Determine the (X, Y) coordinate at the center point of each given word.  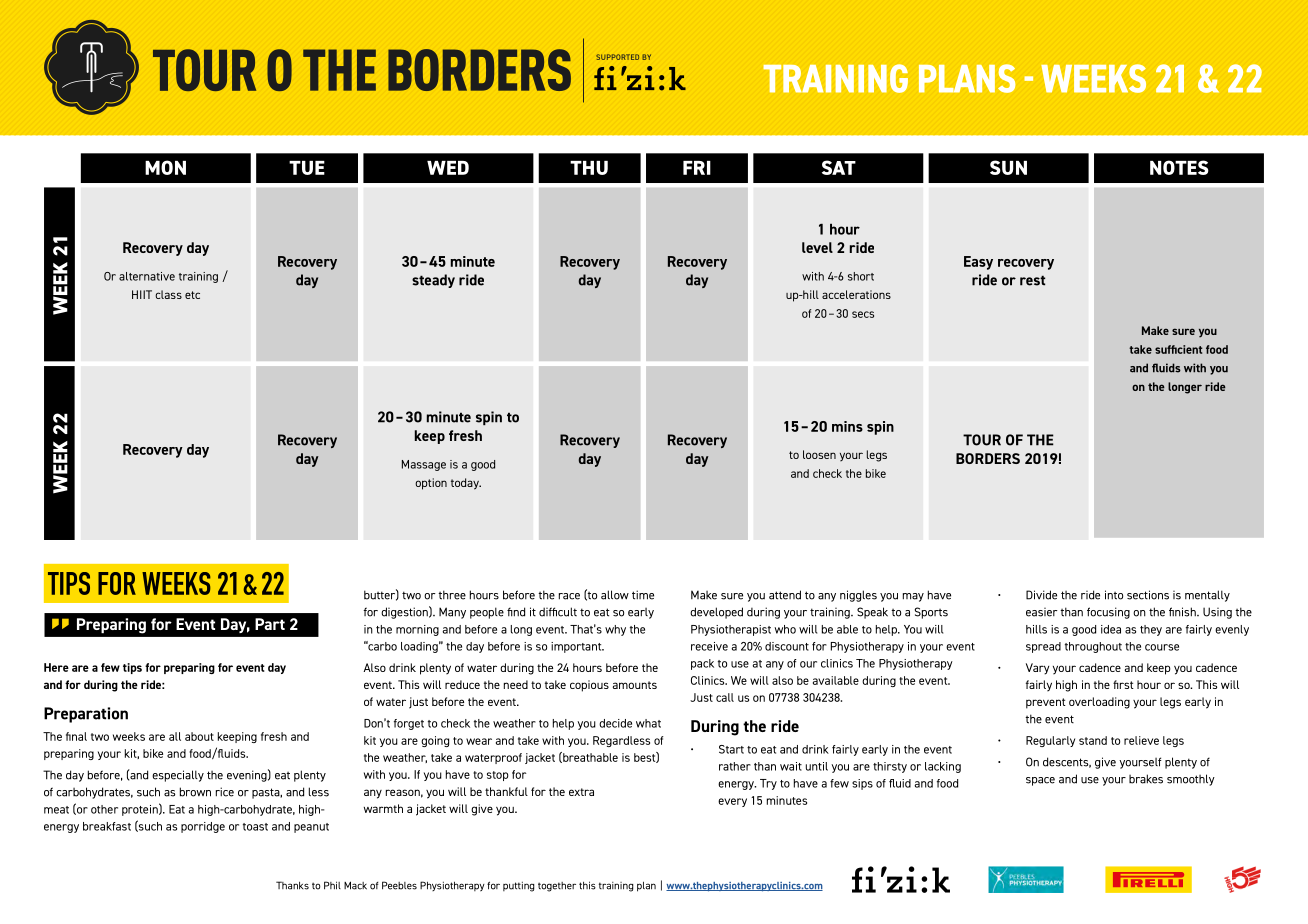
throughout (1093, 647)
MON (165, 167)
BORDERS (988, 458)
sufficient (1178, 349)
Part (270, 624)
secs (863, 314)
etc (192, 295)
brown (195, 792)
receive (709, 646)
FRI (697, 168)
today (466, 484)
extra (581, 792)
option (431, 484)
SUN (1008, 167)
